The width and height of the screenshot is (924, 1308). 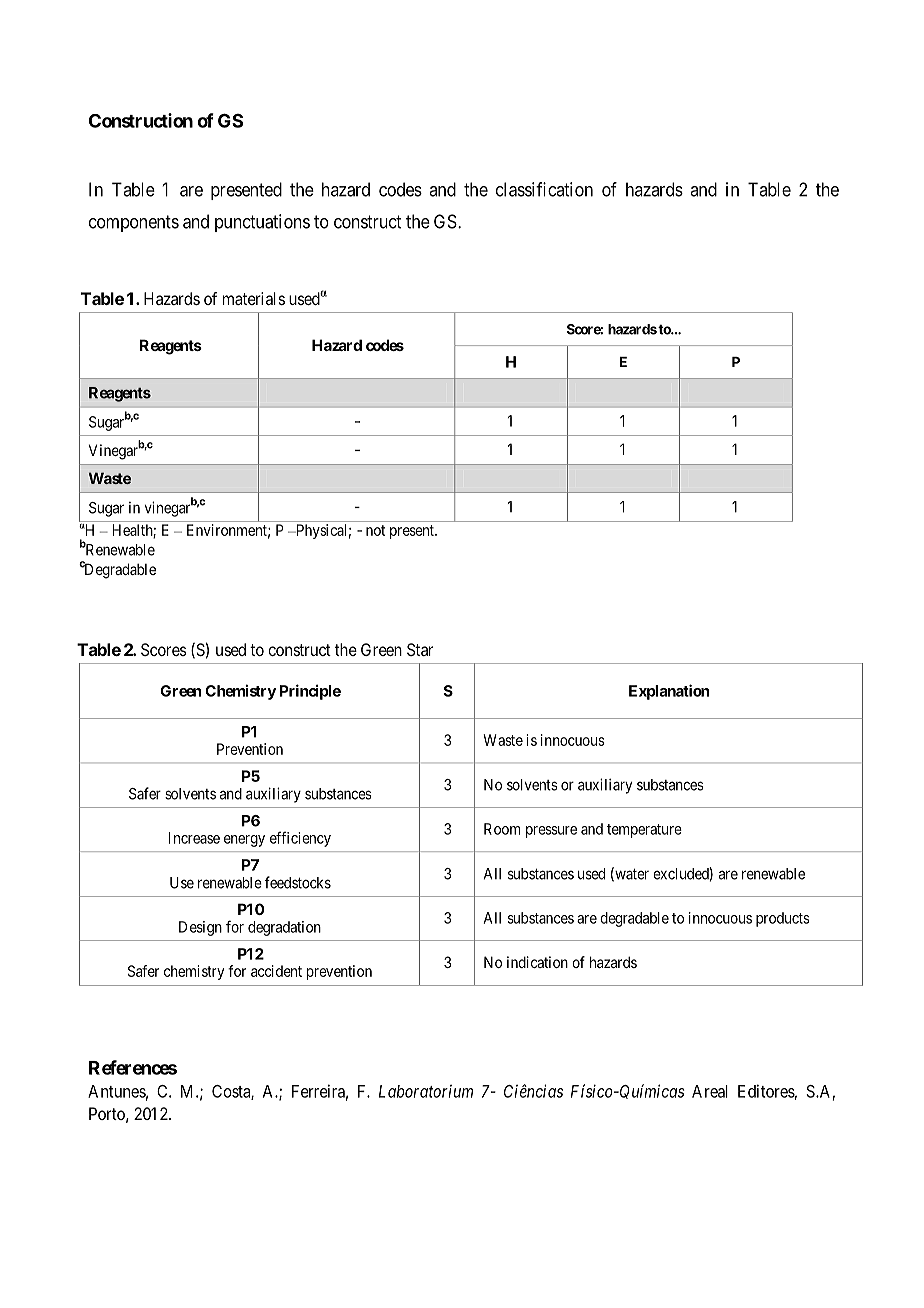 I want to click on Star, so click(x=420, y=649).
